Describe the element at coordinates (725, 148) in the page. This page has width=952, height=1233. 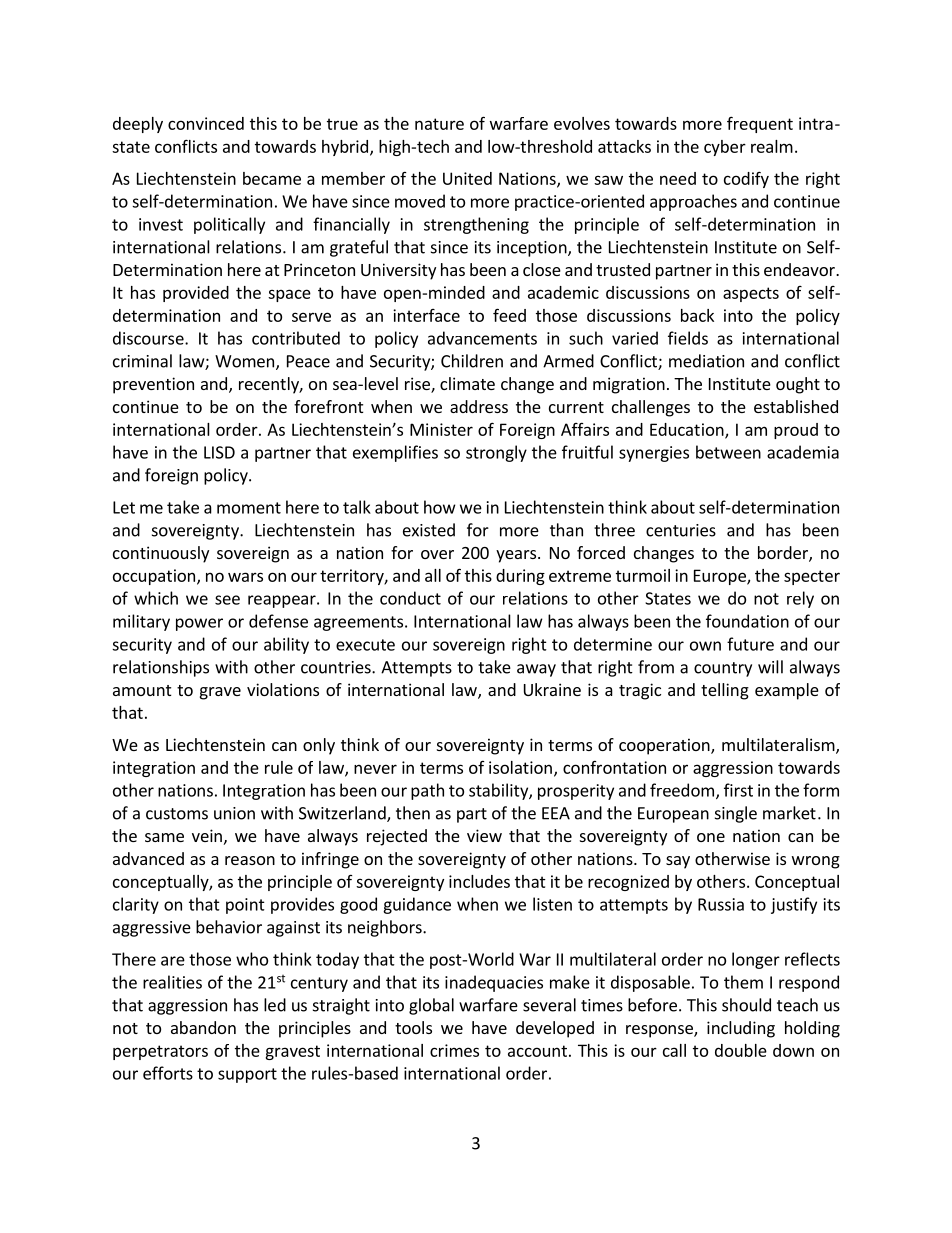
I see `cyber` at that location.
